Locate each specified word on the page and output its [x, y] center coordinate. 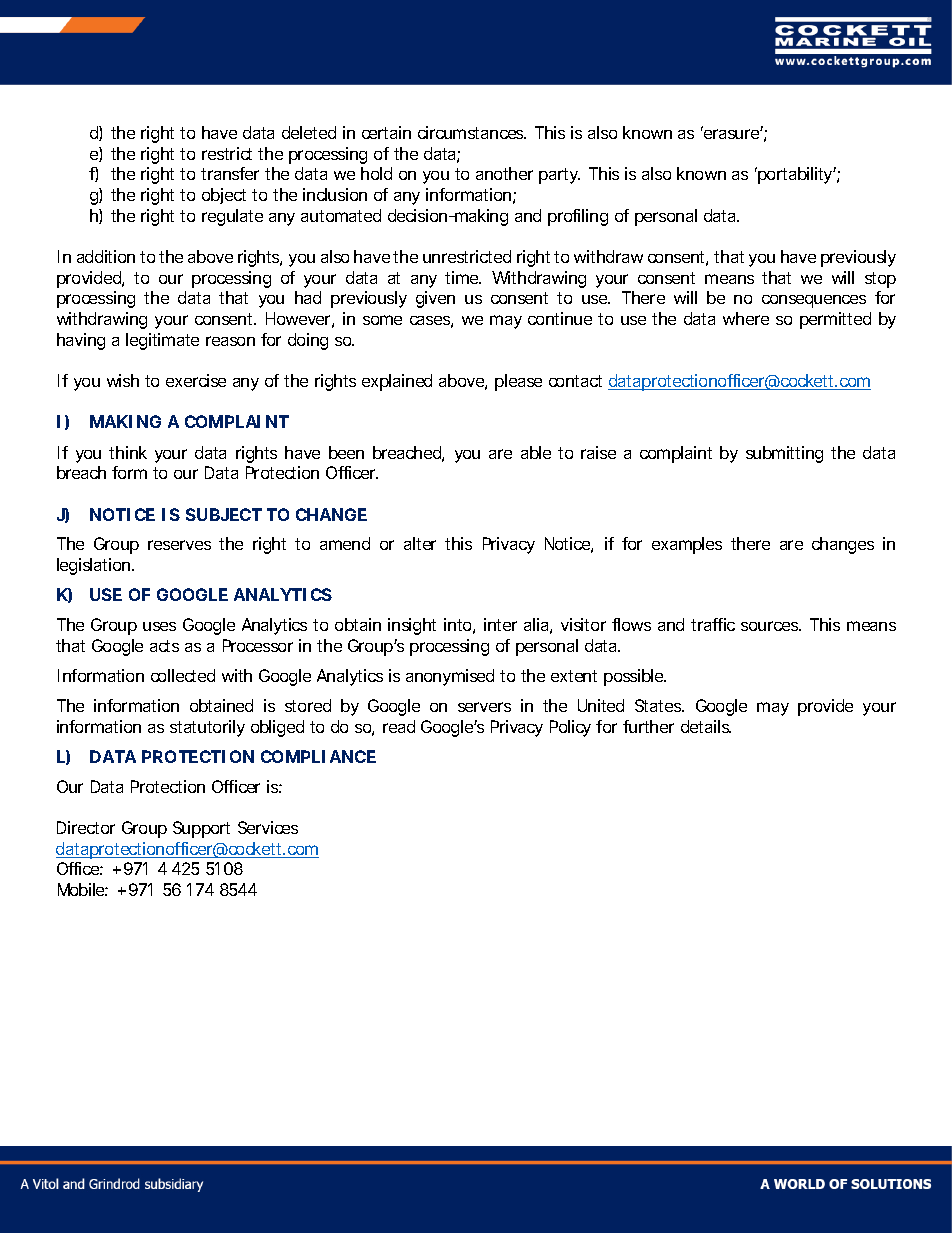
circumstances [472, 132]
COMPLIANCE [318, 756]
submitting [784, 454]
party [559, 176]
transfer [230, 173]
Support [201, 829]
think [128, 452]
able [536, 452]
